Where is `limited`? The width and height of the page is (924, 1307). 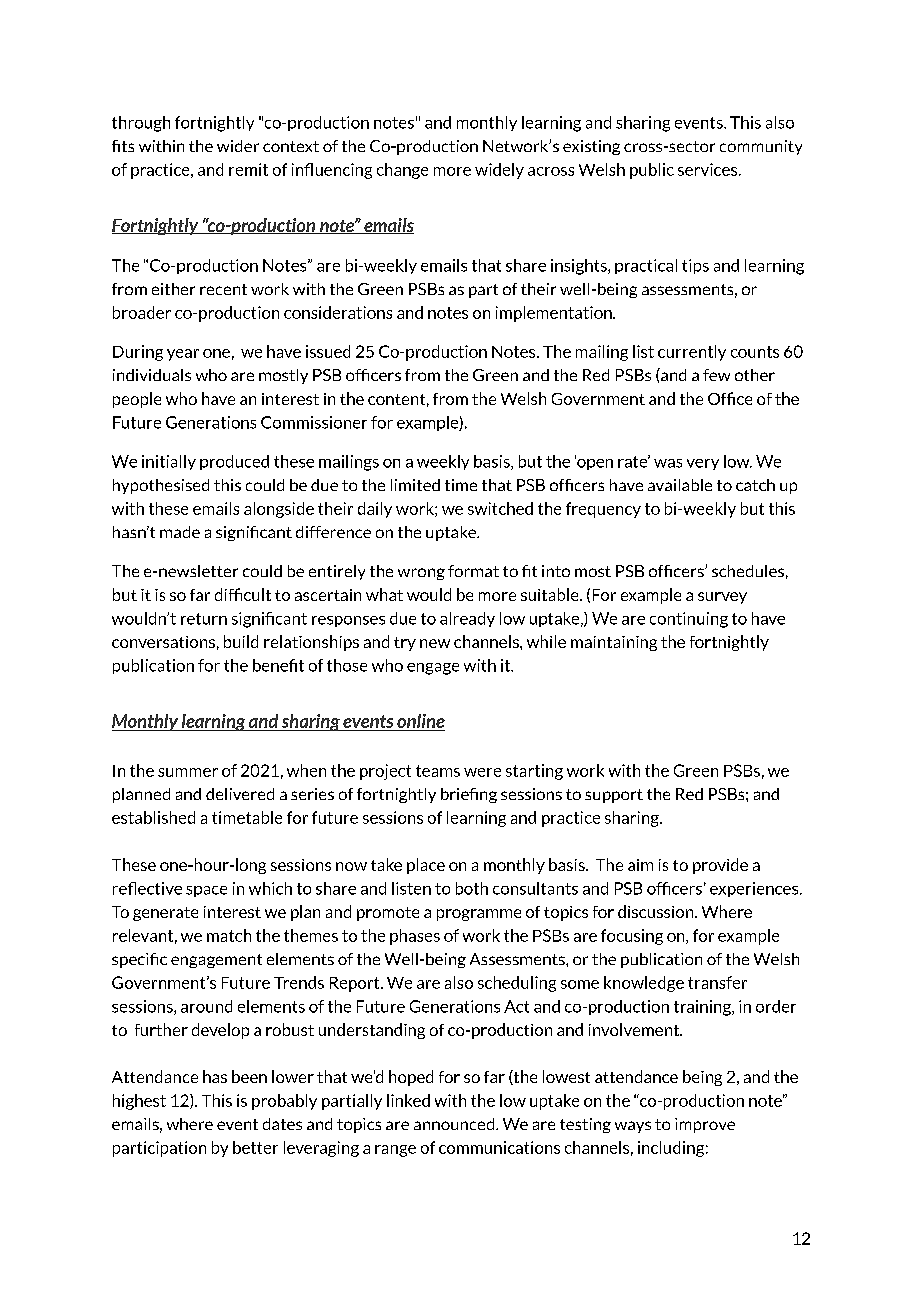 limited is located at coordinates (415, 485).
